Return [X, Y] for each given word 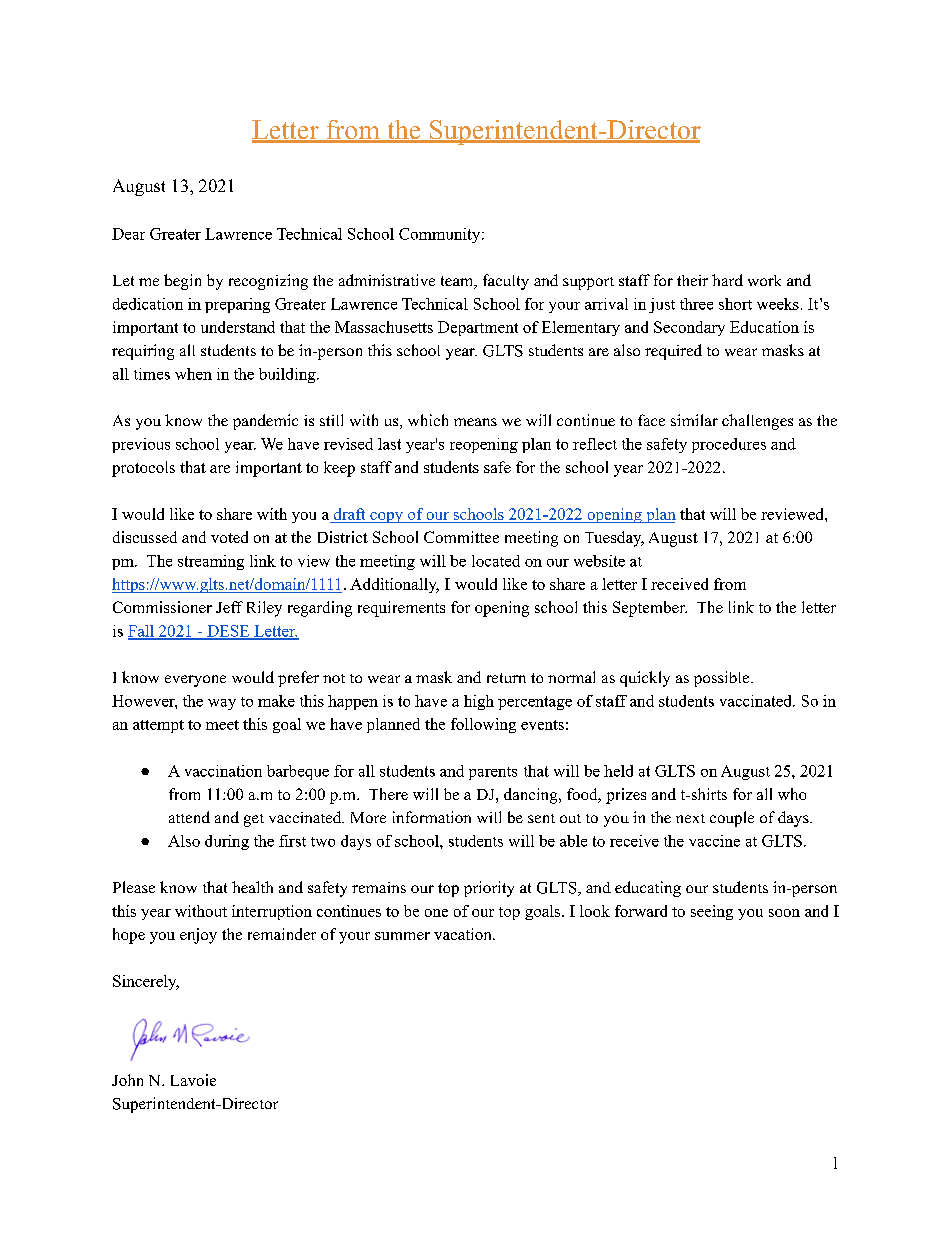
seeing [712, 912]
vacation [464, 934]
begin [182, 282]
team [458, 282]
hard [727, 280]
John [127, 1080]
